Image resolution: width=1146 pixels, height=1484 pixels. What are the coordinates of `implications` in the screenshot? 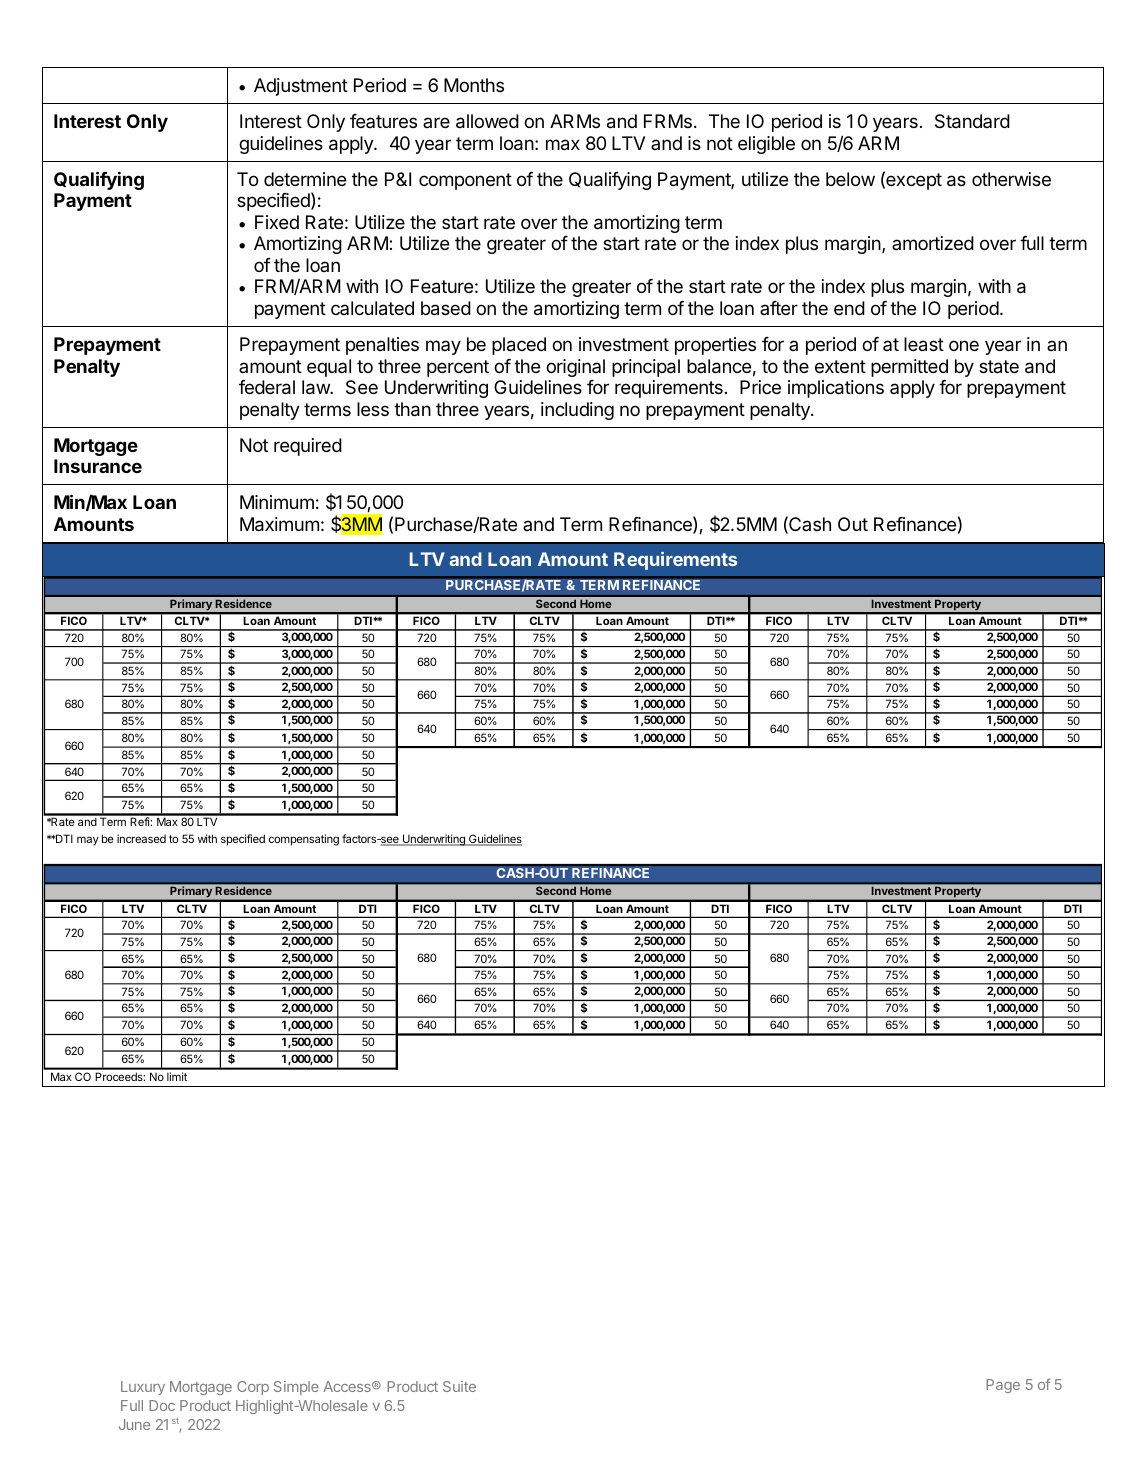 It's located at (836, 389).
